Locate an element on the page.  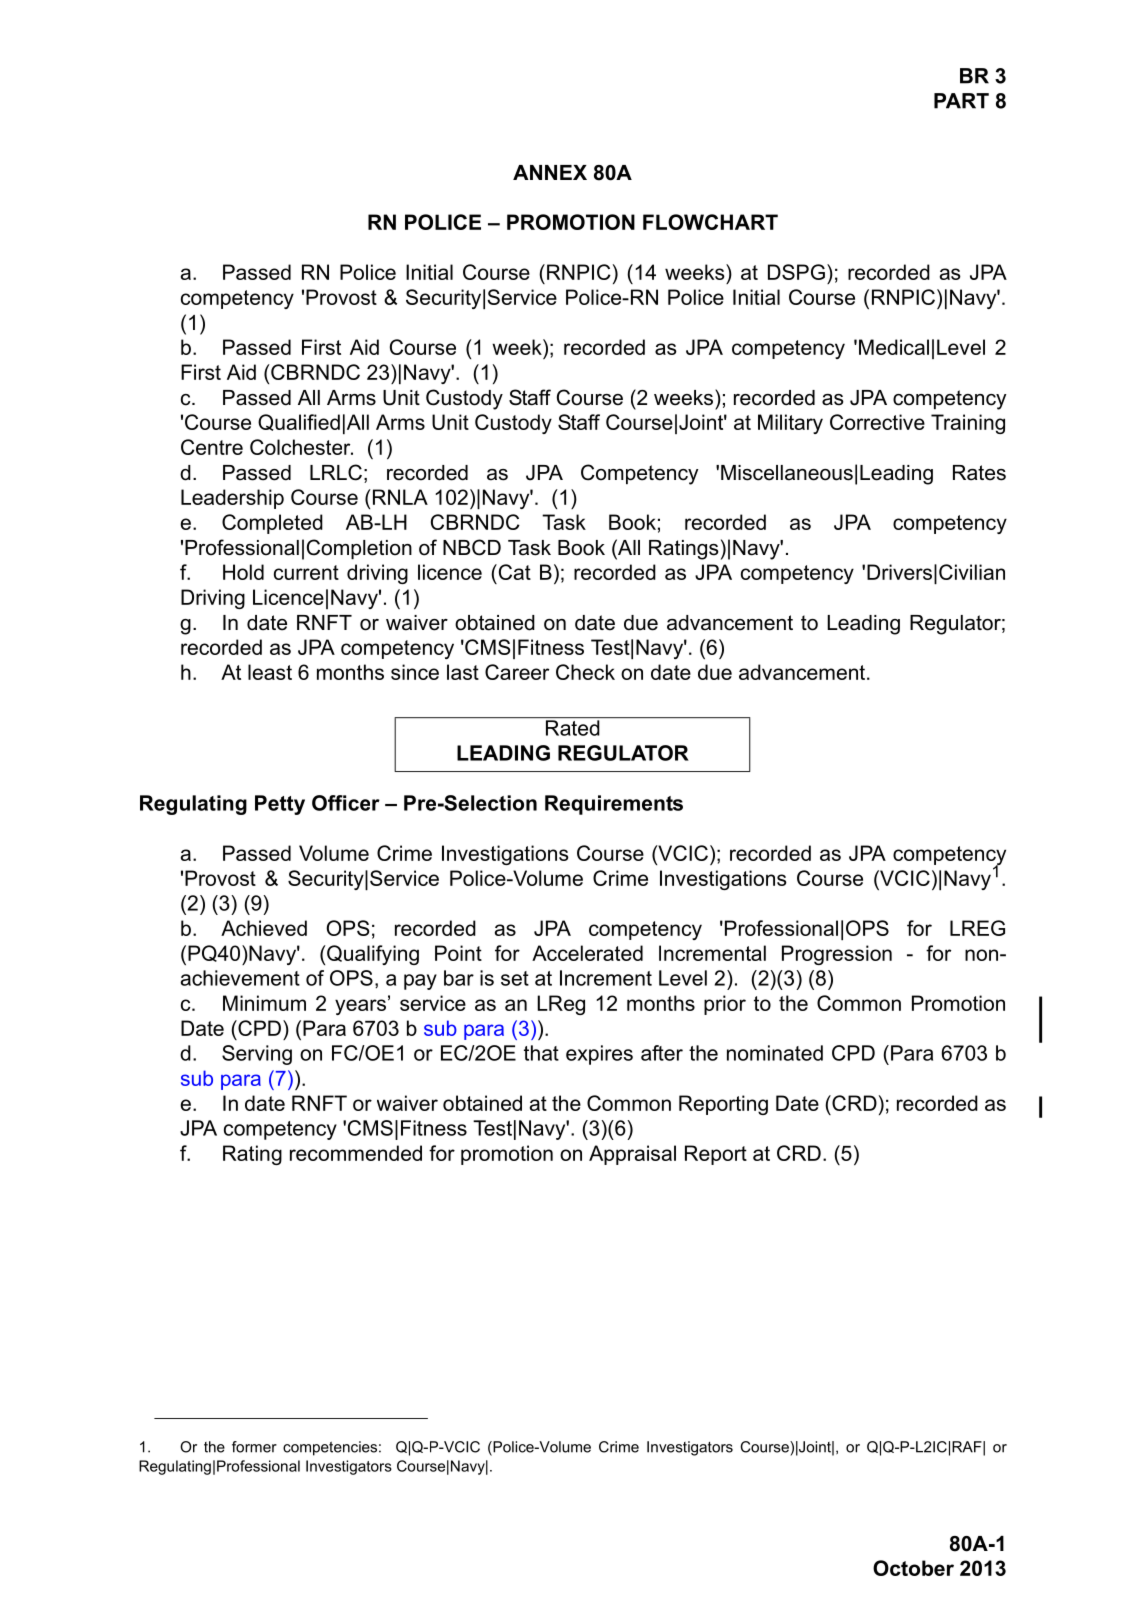
former is located at coordinates (254, 1447).
